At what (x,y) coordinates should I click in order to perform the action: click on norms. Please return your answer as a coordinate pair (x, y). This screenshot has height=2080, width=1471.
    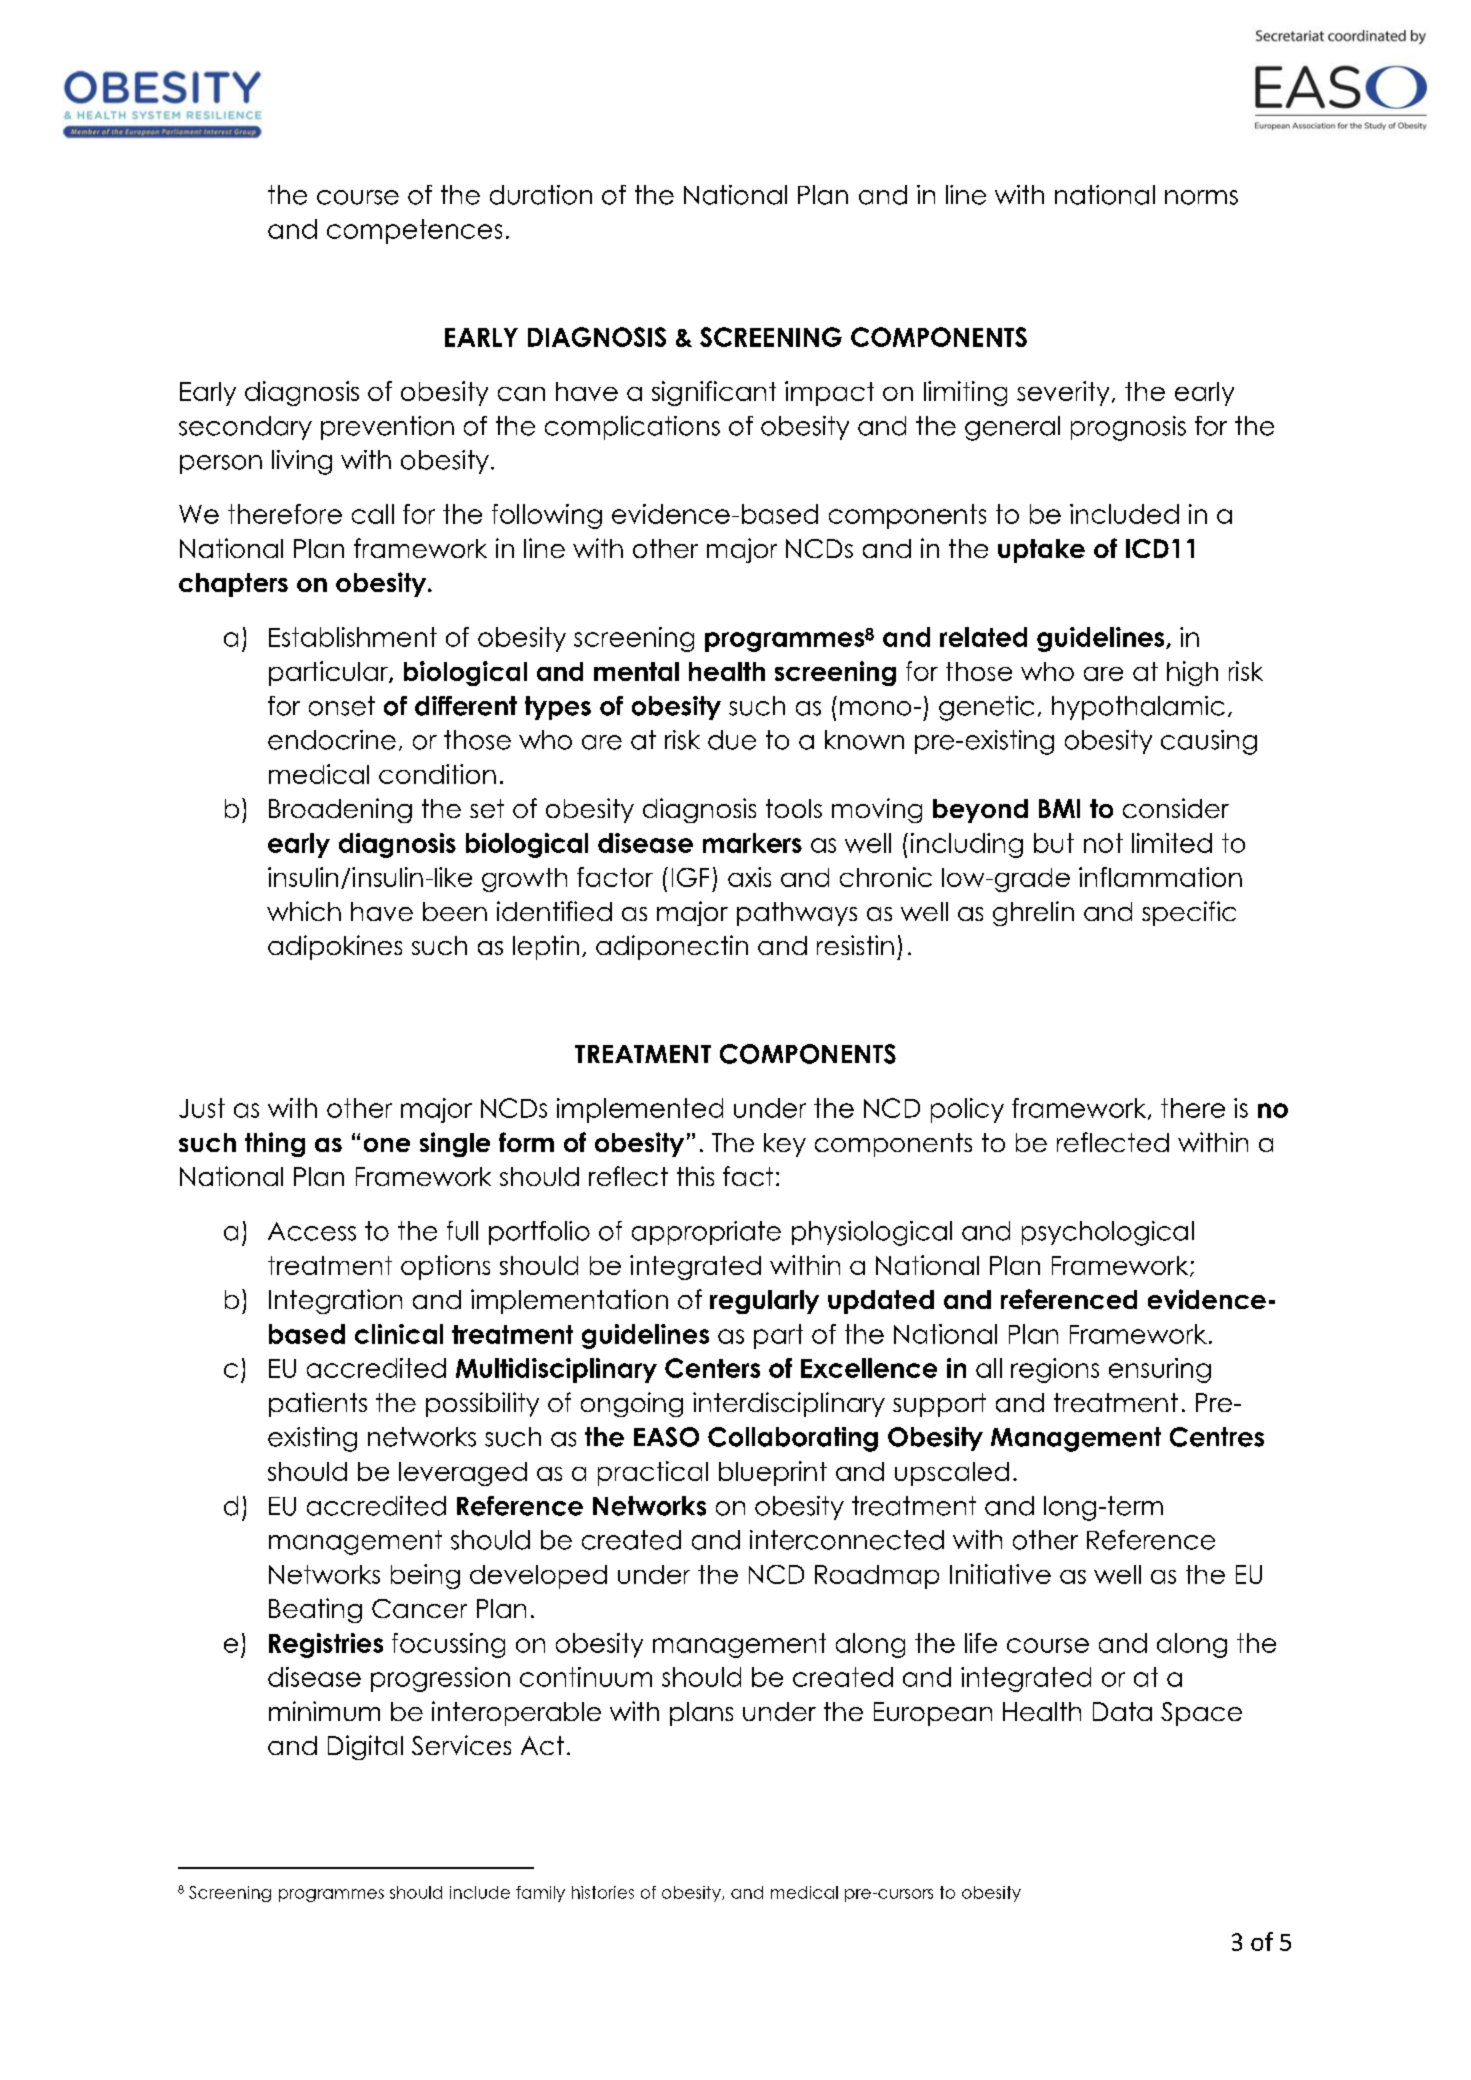
    Looking at the image, I should click on (1201, 197).
